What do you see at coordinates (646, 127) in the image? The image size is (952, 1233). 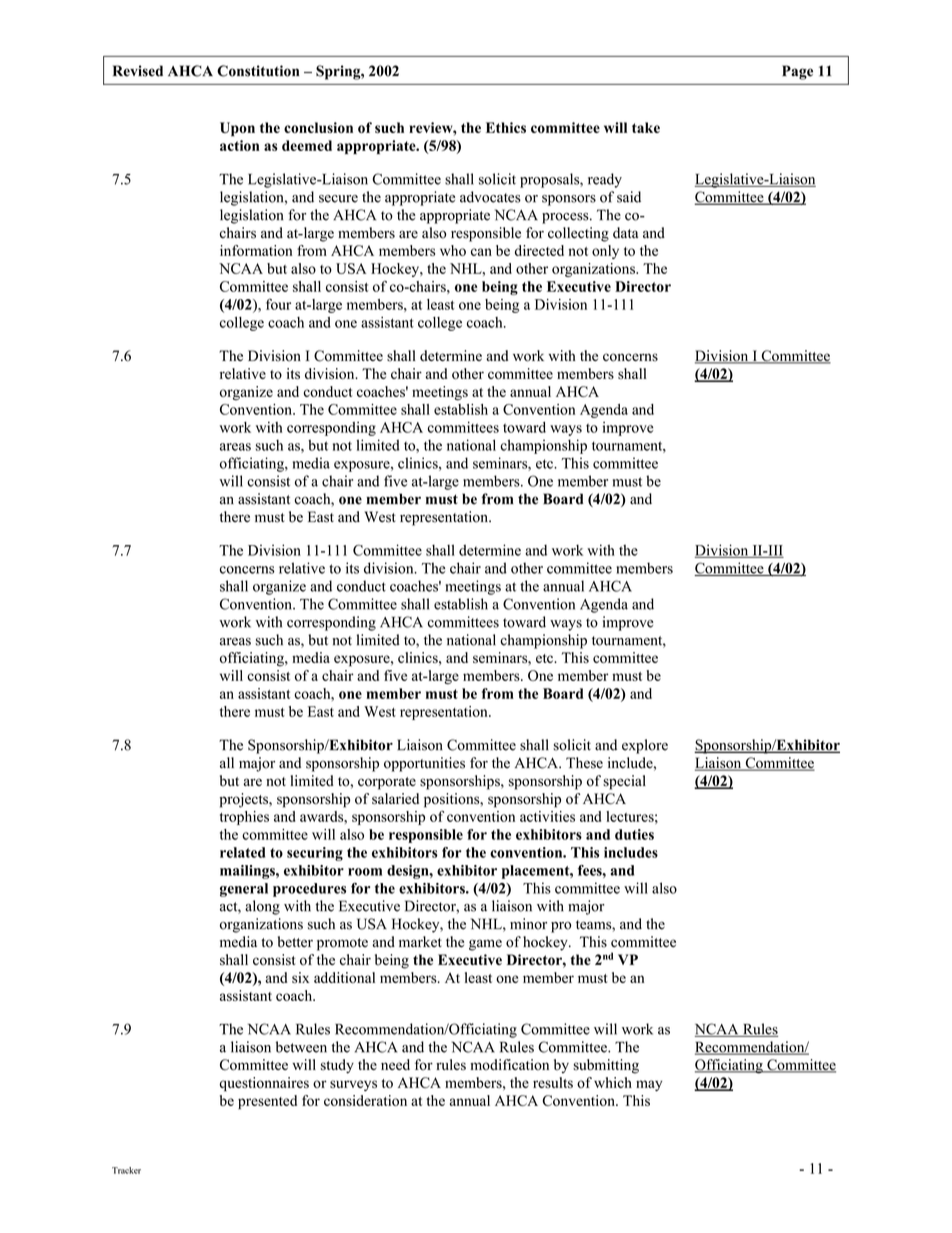 I see `take` at bounding box center [646, 127].
